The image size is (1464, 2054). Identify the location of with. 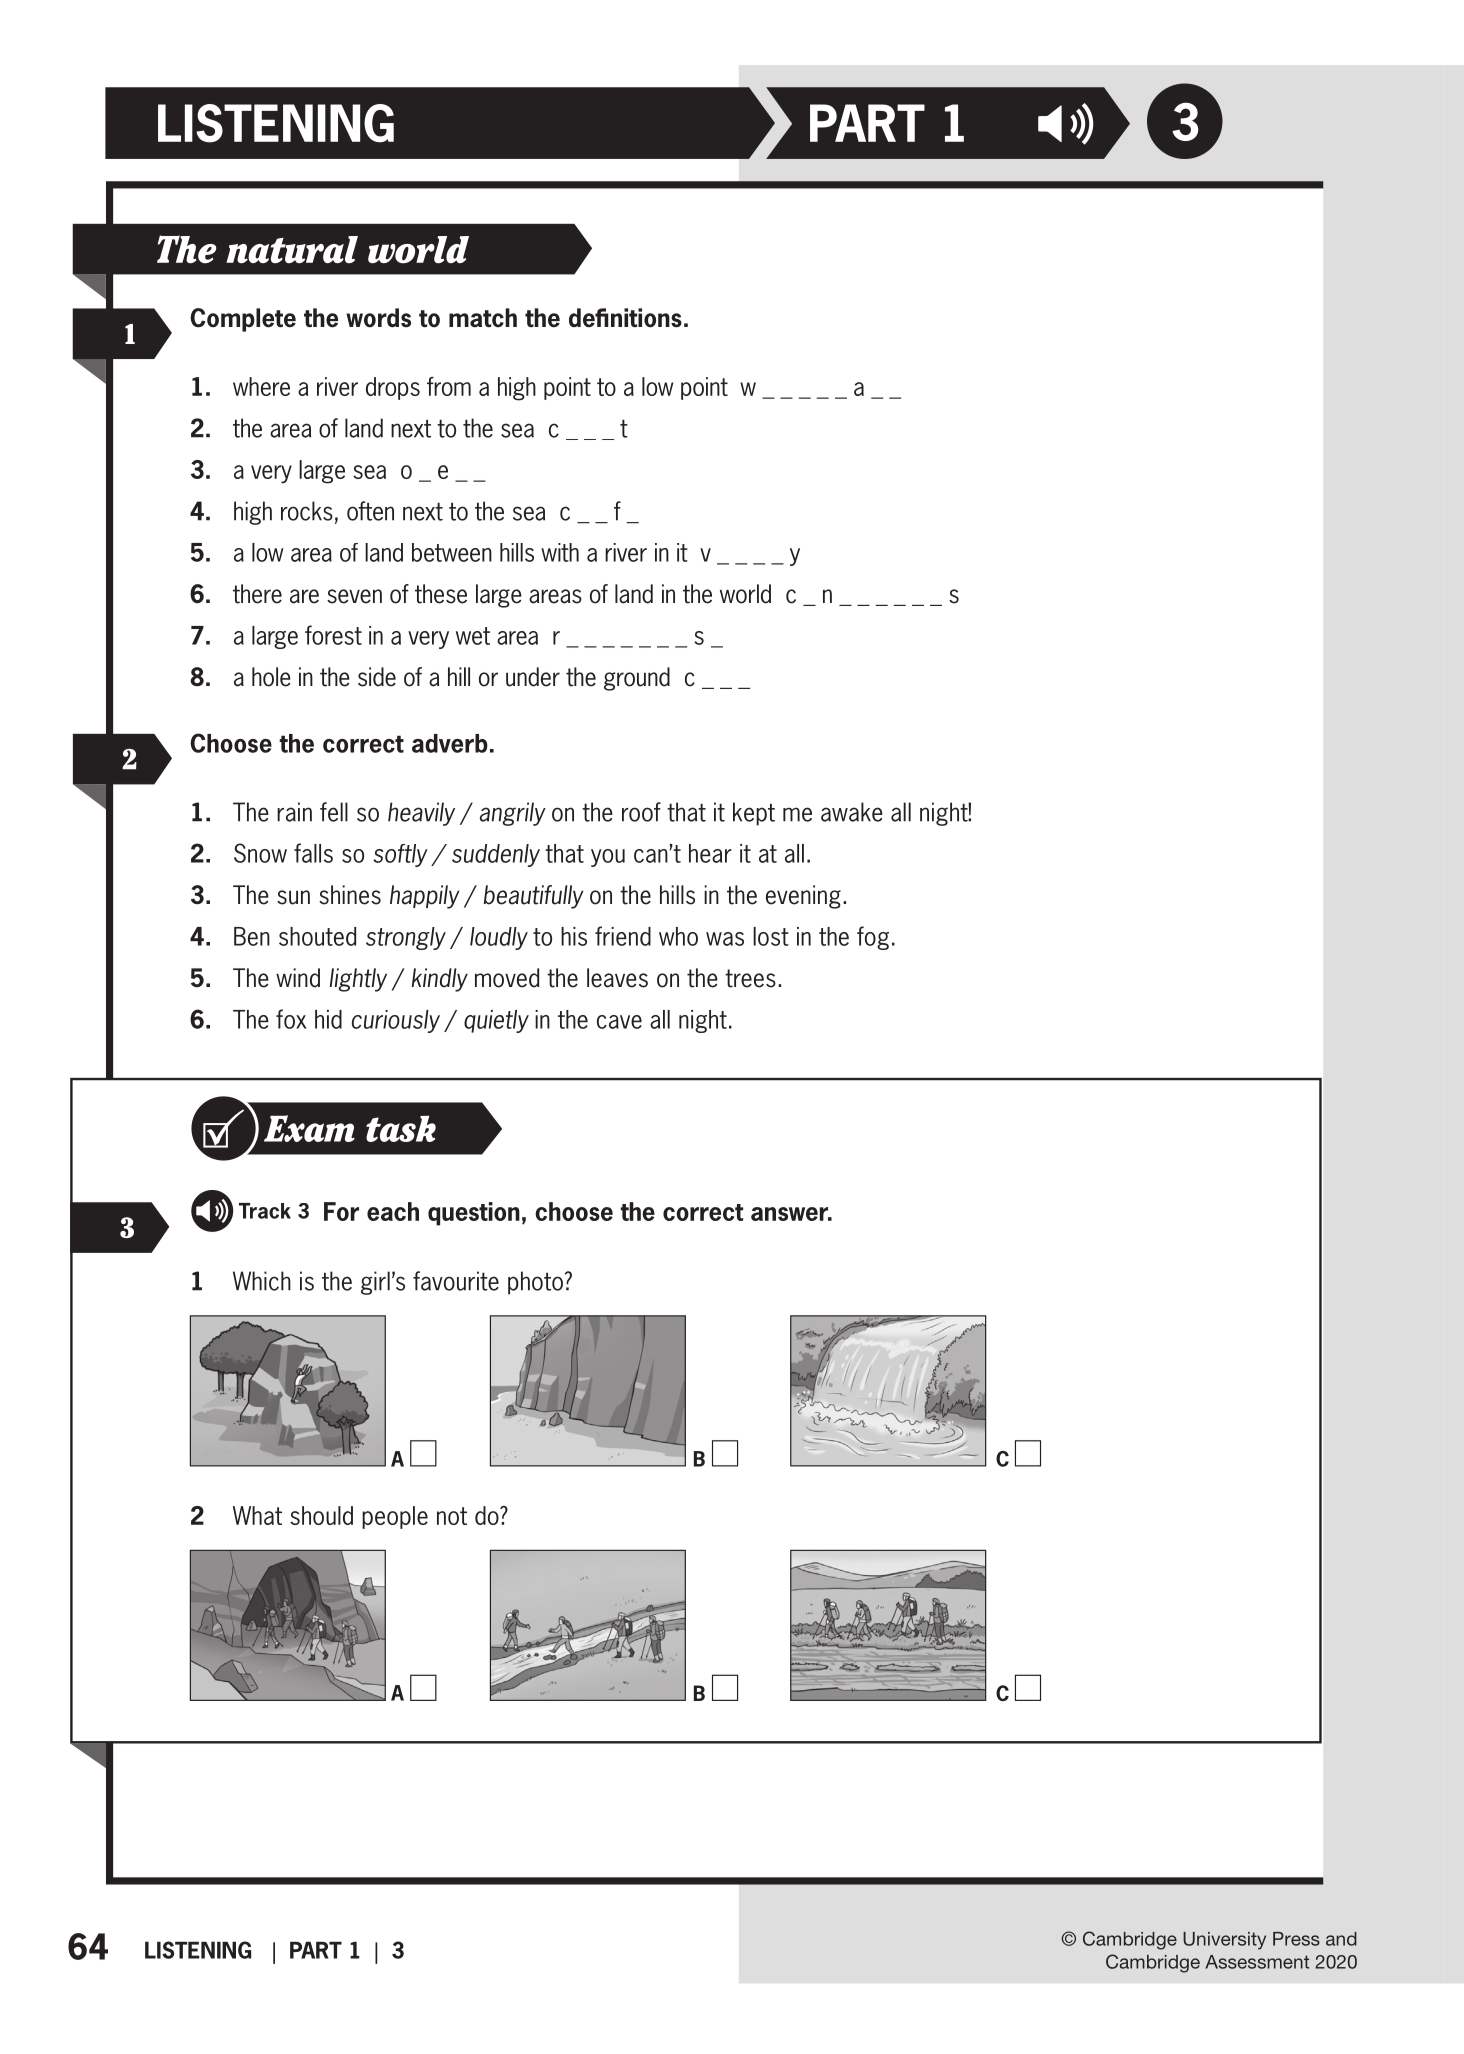
(560, 552).
